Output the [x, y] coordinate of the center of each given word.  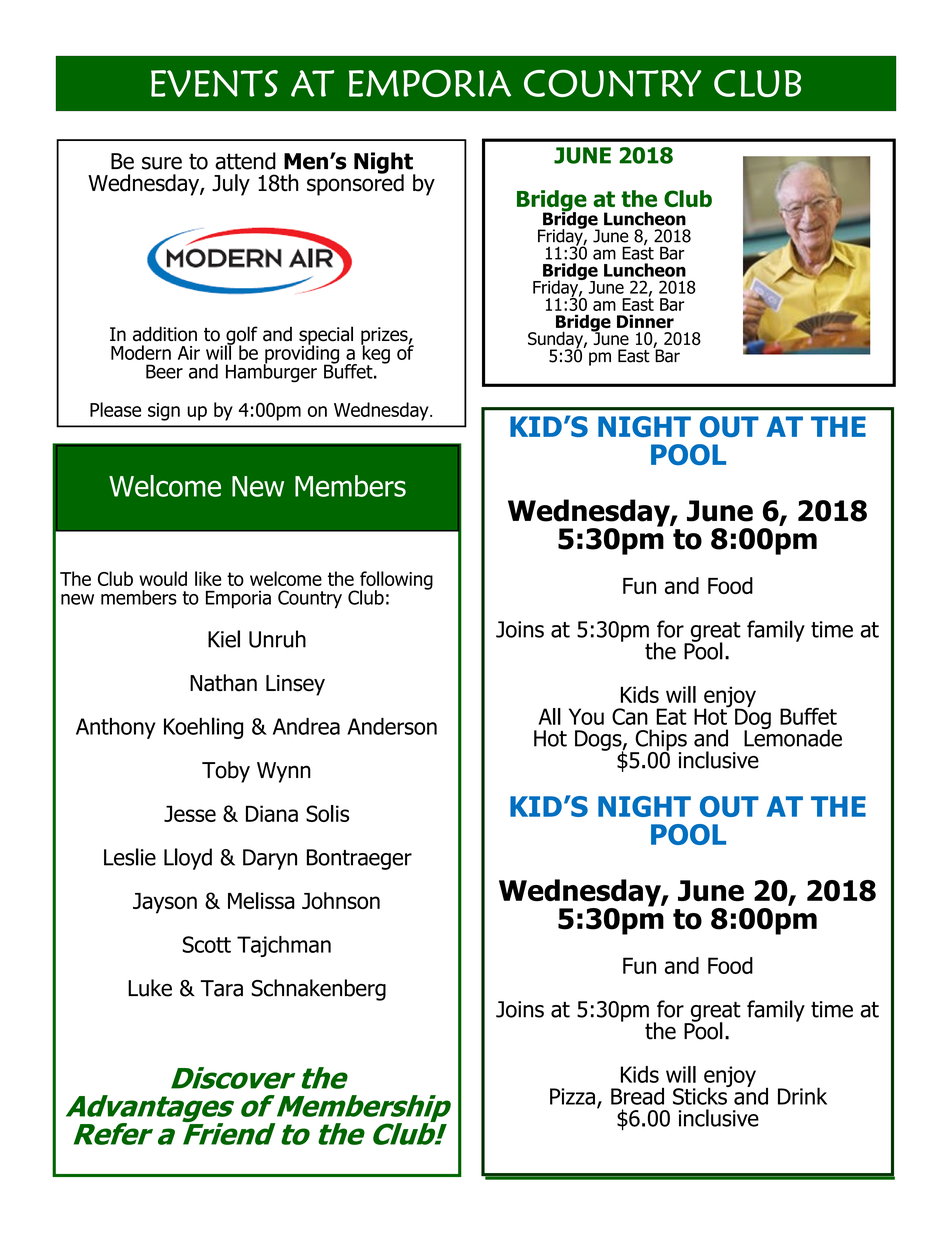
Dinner [645, 321]
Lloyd [188, 859]
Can [630, 716]
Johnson [341, 900]
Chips [660, 741]
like [208, 578]
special [326, 336]
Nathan [223, 683]
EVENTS [214, 83]
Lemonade [793, 737]
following [395, 581]
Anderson [392, 726]
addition [165, 334]
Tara [221, 988]
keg [375, 354]
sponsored [355, 184]
